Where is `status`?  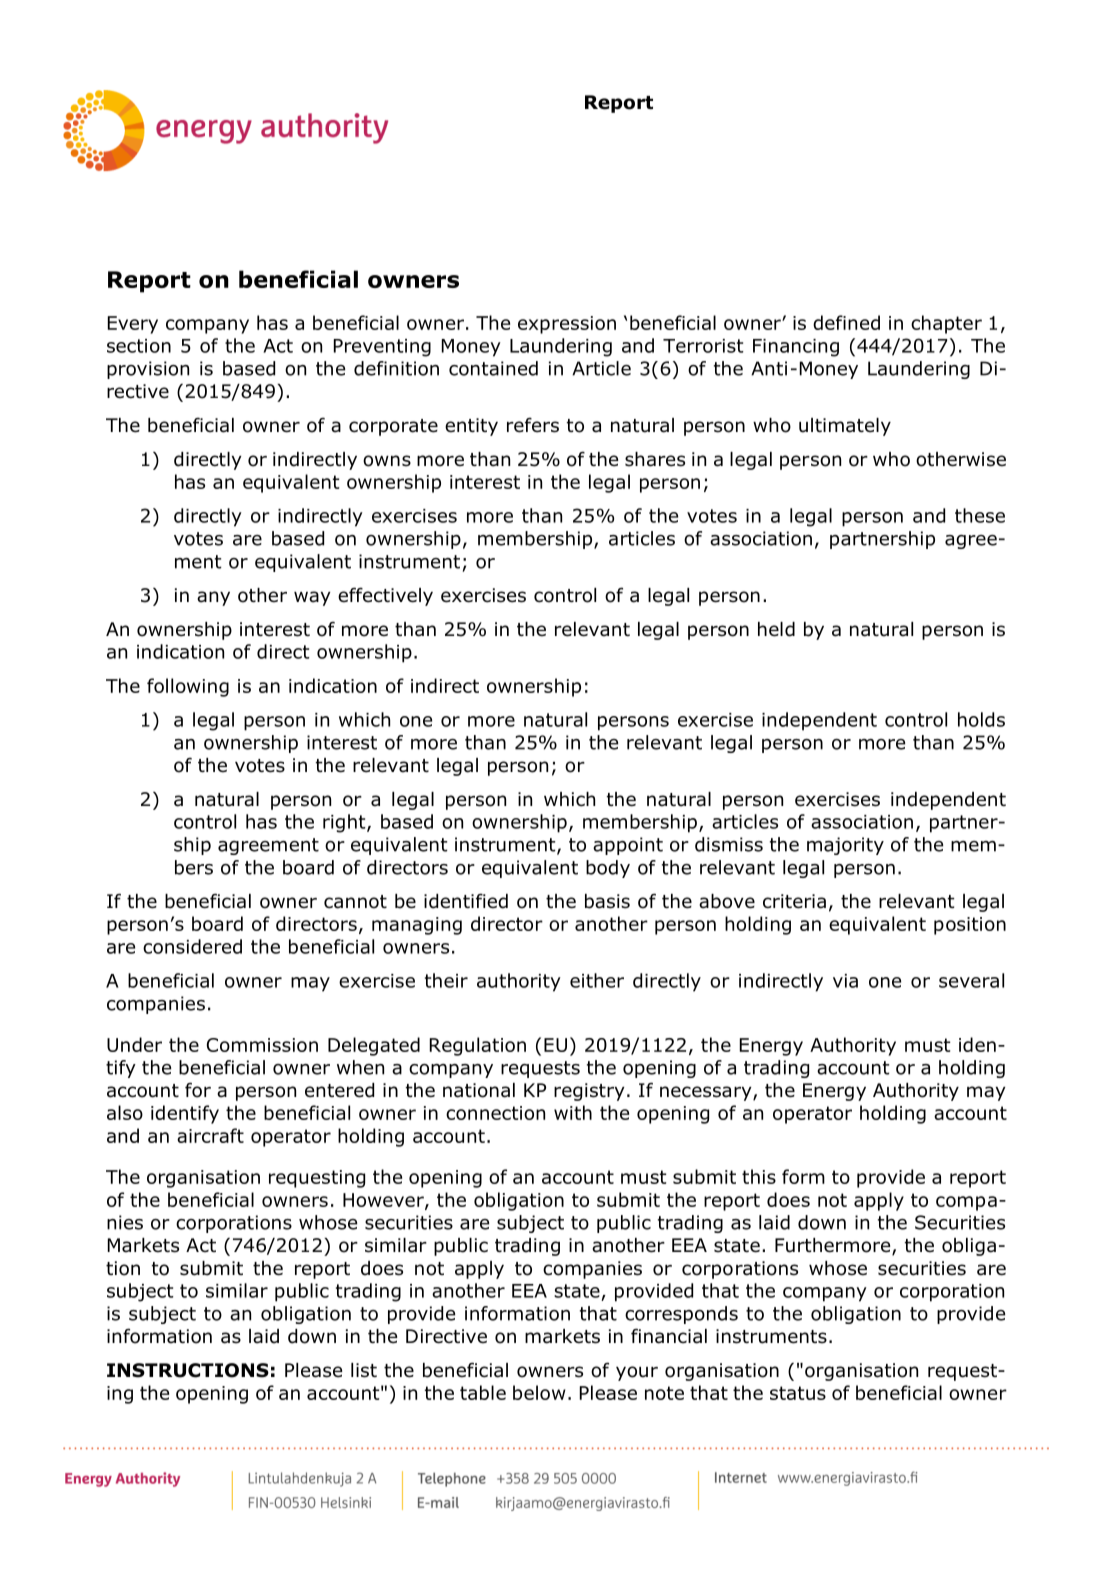
status is located at coordinates (798, 1393).
